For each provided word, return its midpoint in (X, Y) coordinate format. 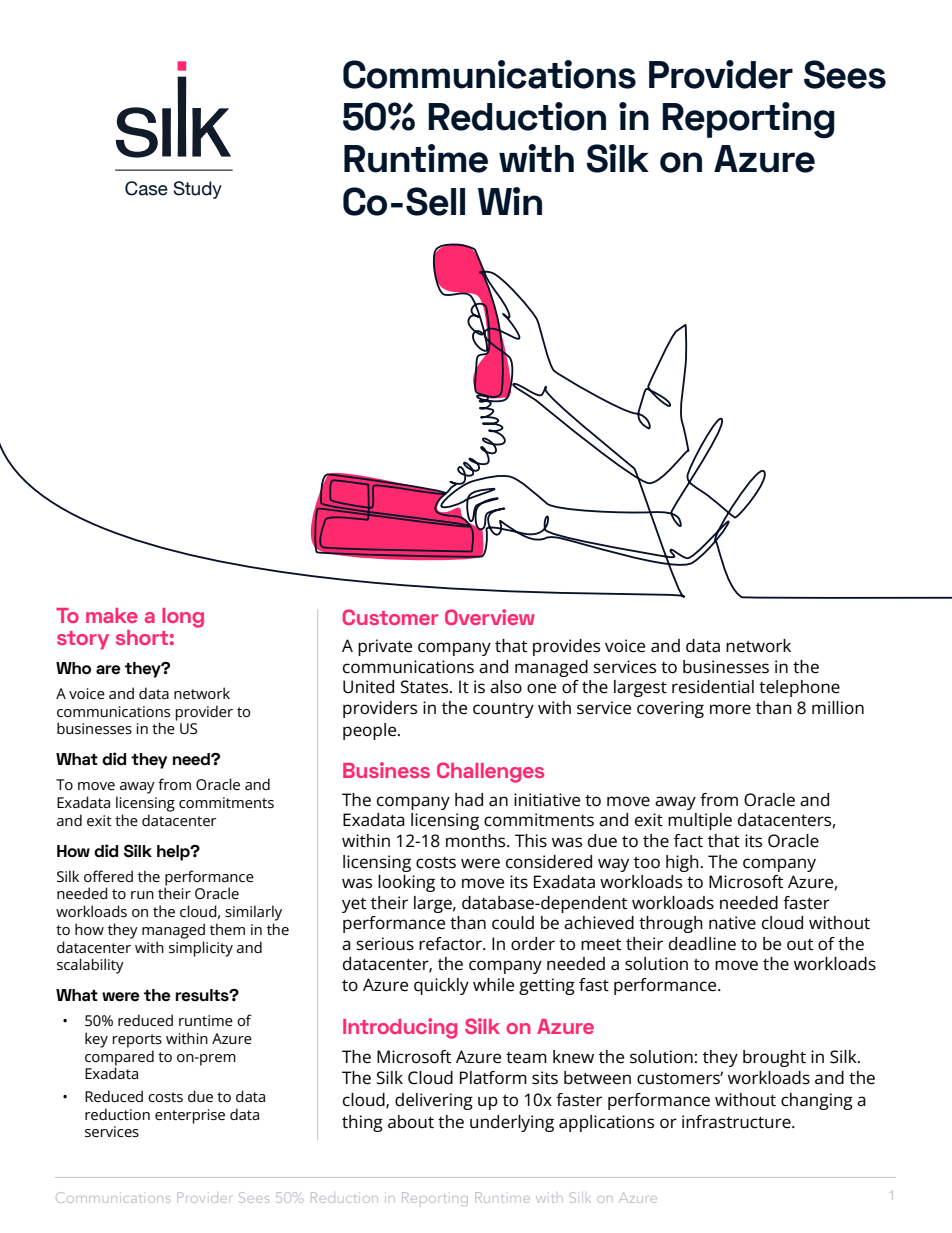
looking (406, 883)
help (174, 853)
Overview (490, 617)
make (112, 615)
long (183, 618)
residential (713, 687)
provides (566, 647)
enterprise (190, 1116)
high (682, 863)
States (426, 687)
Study (197, 190)
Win (510, 201)
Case (146, 188)
